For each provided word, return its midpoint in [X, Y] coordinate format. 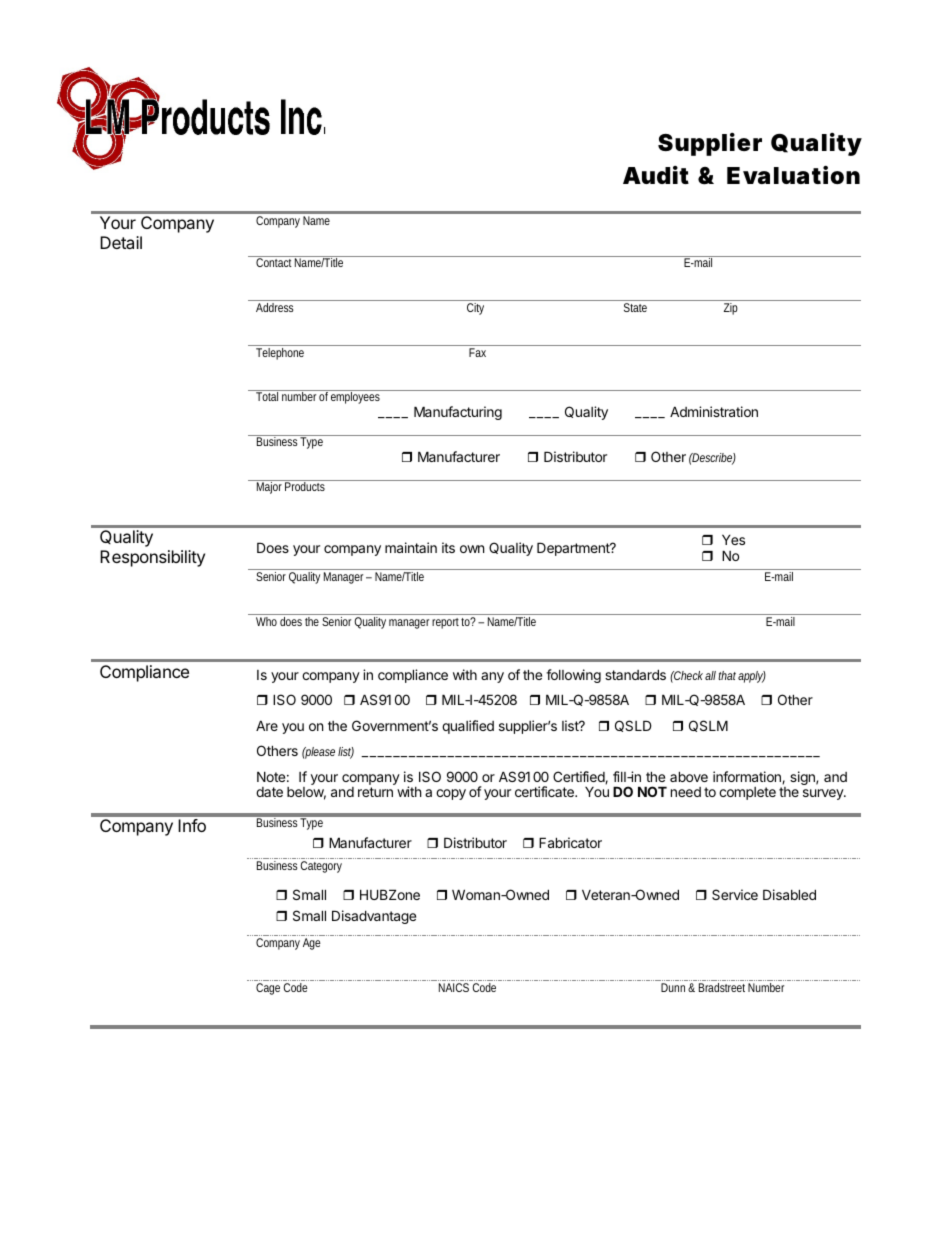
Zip [731, 309]
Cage [268, 989]
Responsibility [152, 558]
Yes [733, 539]
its [448, 547]
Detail [121, 242]
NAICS [454, 987]
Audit [656, 175]
